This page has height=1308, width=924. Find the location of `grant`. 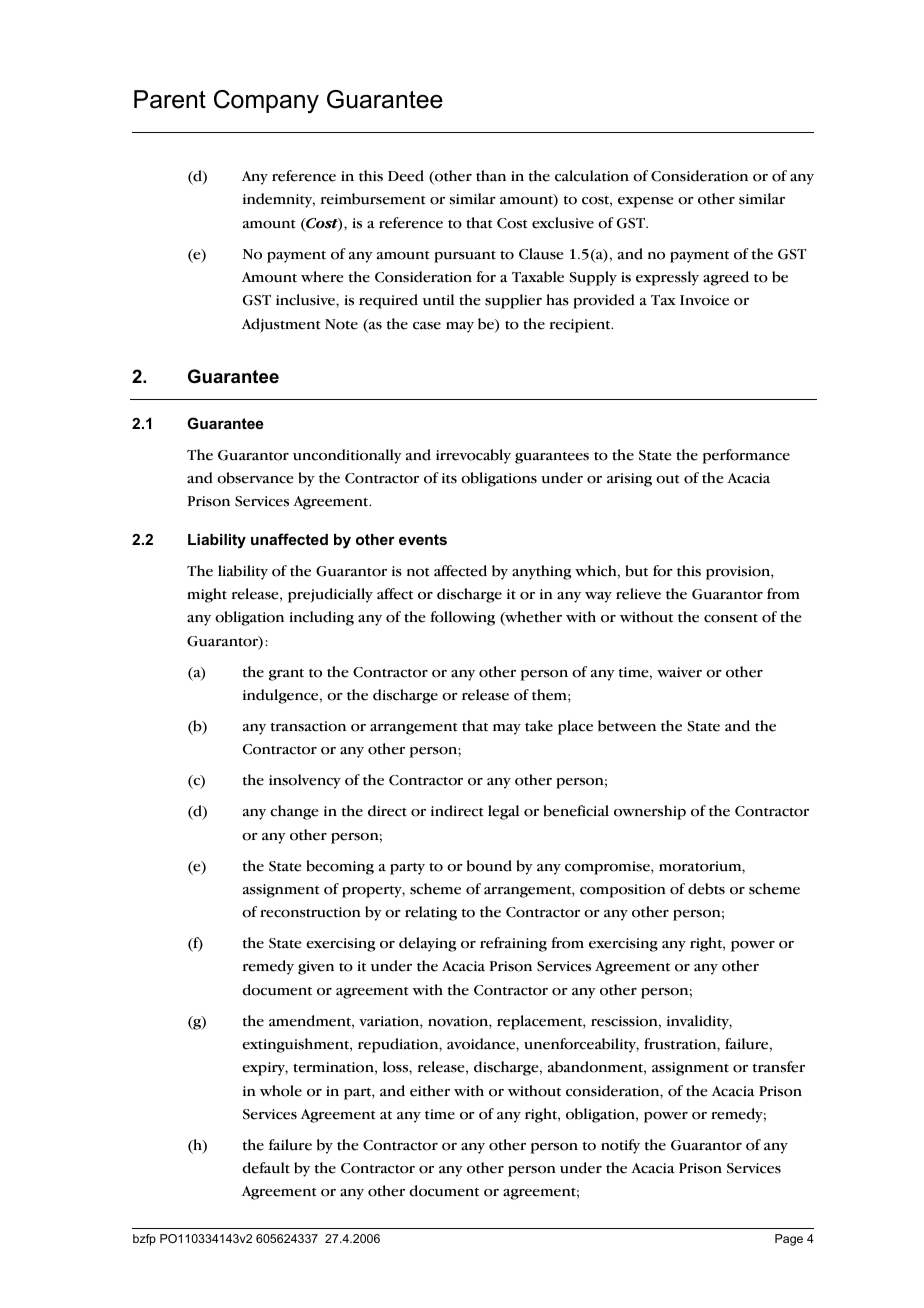

grant is located at coordinates (286, 675).
